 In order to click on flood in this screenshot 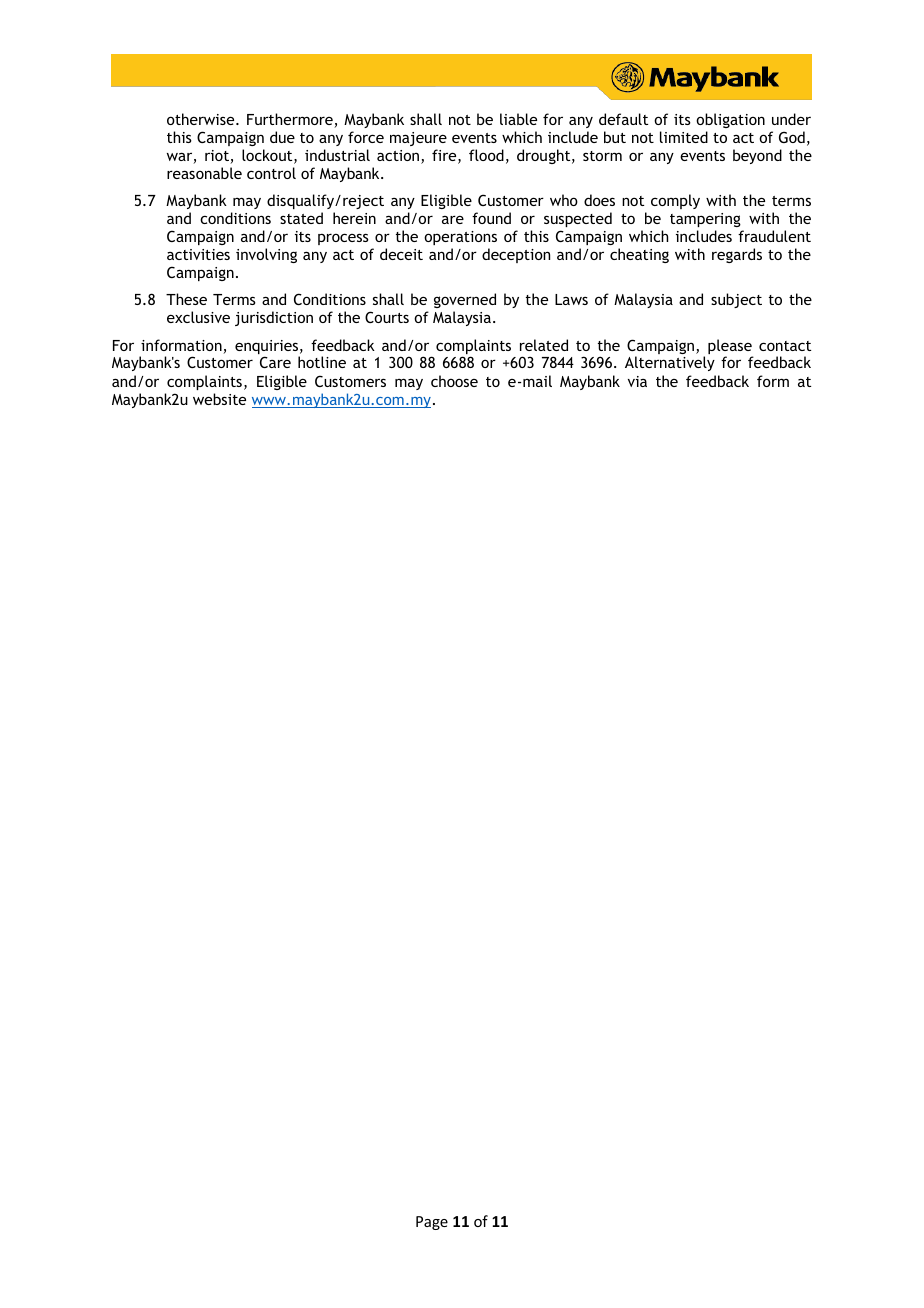, I will do `click(486, 155)`.
